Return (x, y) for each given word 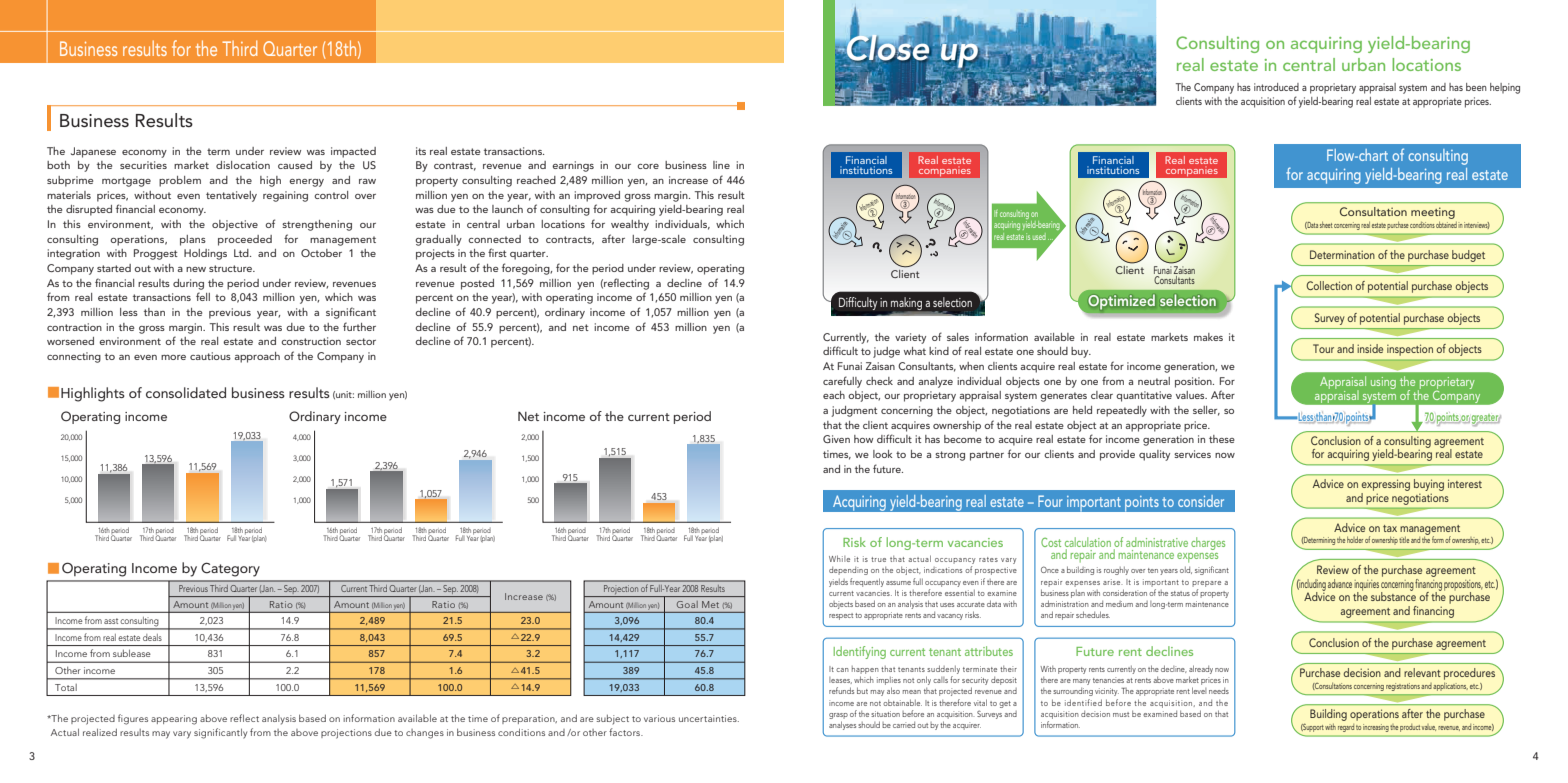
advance (1340, 583)
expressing (1386, 485)
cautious (210, 356)
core (648, 166)
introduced (1276, 87)
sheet (1326, 225)
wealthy (630, 225)
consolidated (186, 392)
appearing (174, 720)
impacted (353, 152)
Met (710, 604)
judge (886, 352)
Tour (1323, 348)
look (883, 454)
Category (230, 569)
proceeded (245, 240)
